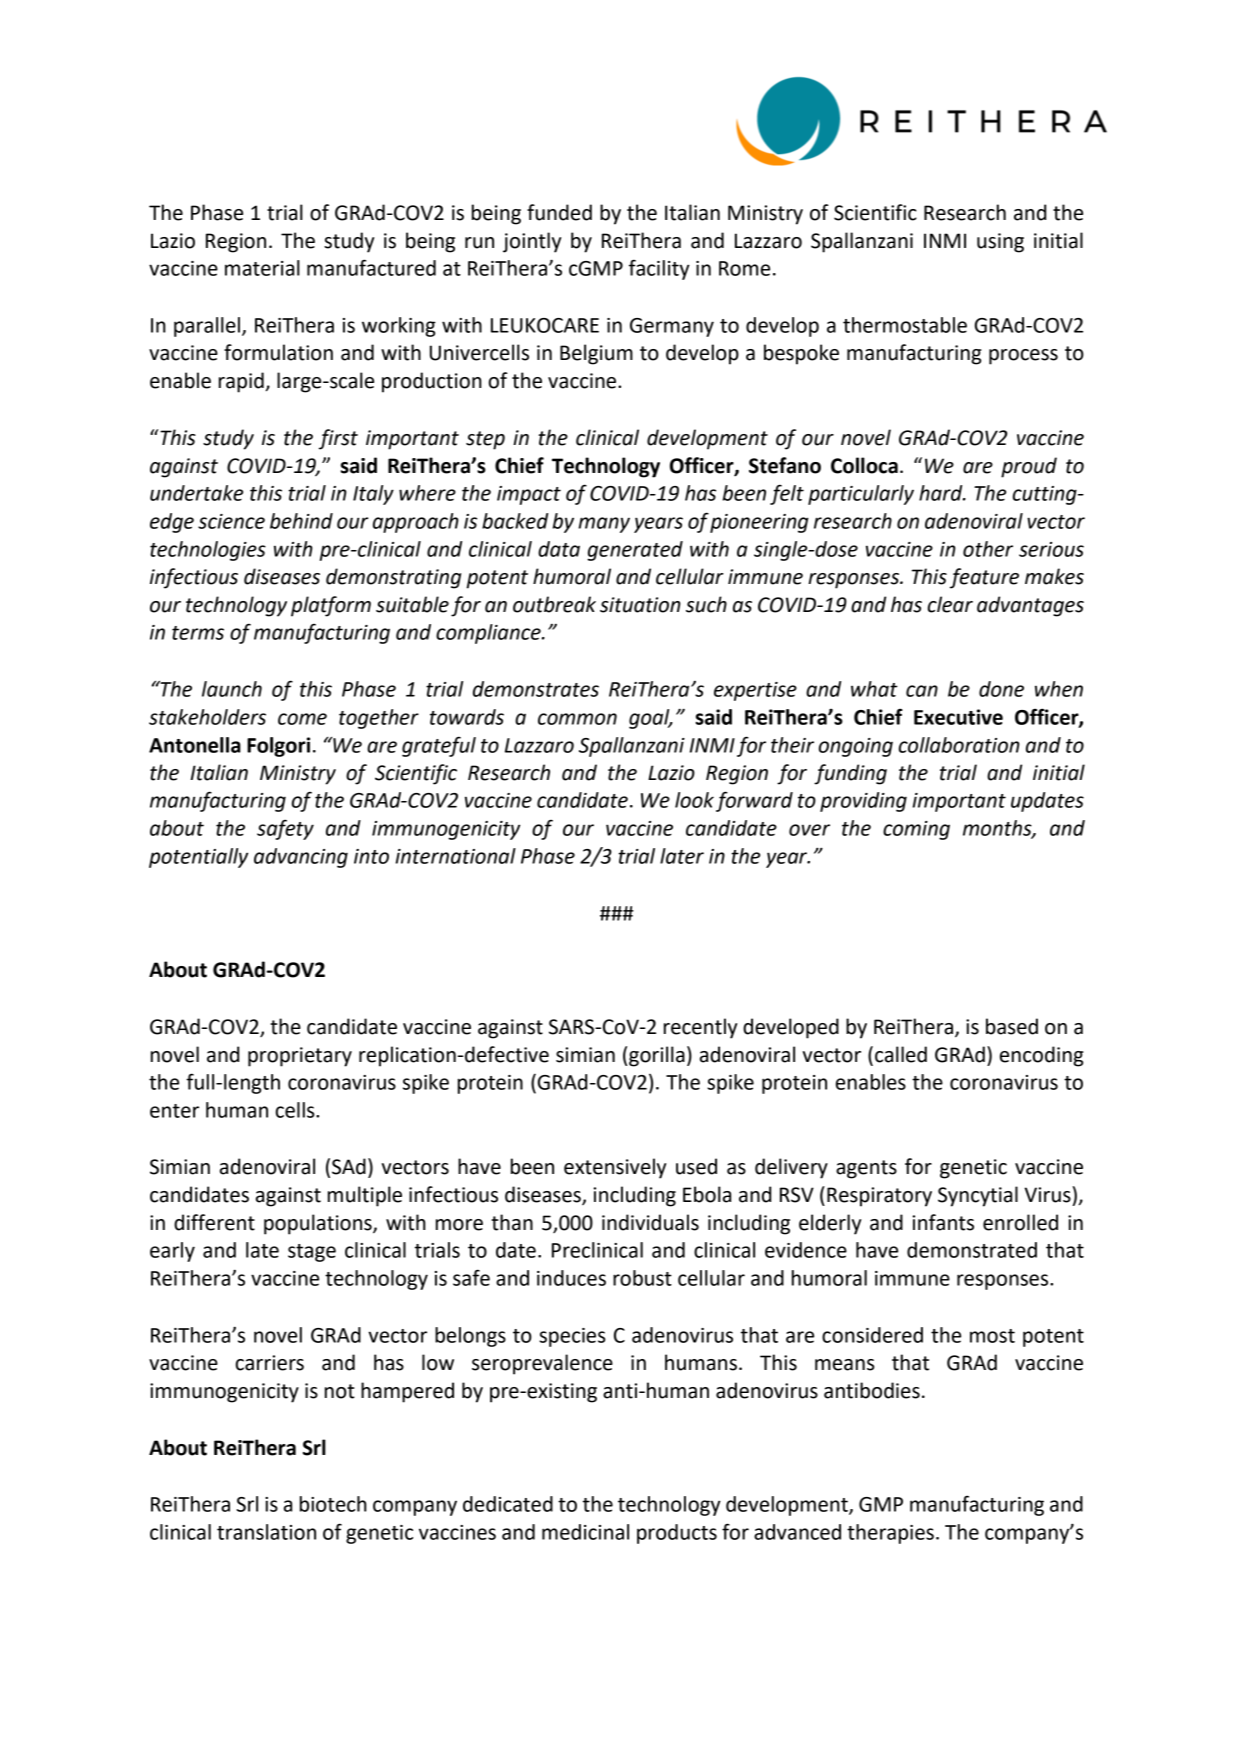  I want to click on goal, so click(650, 719).
